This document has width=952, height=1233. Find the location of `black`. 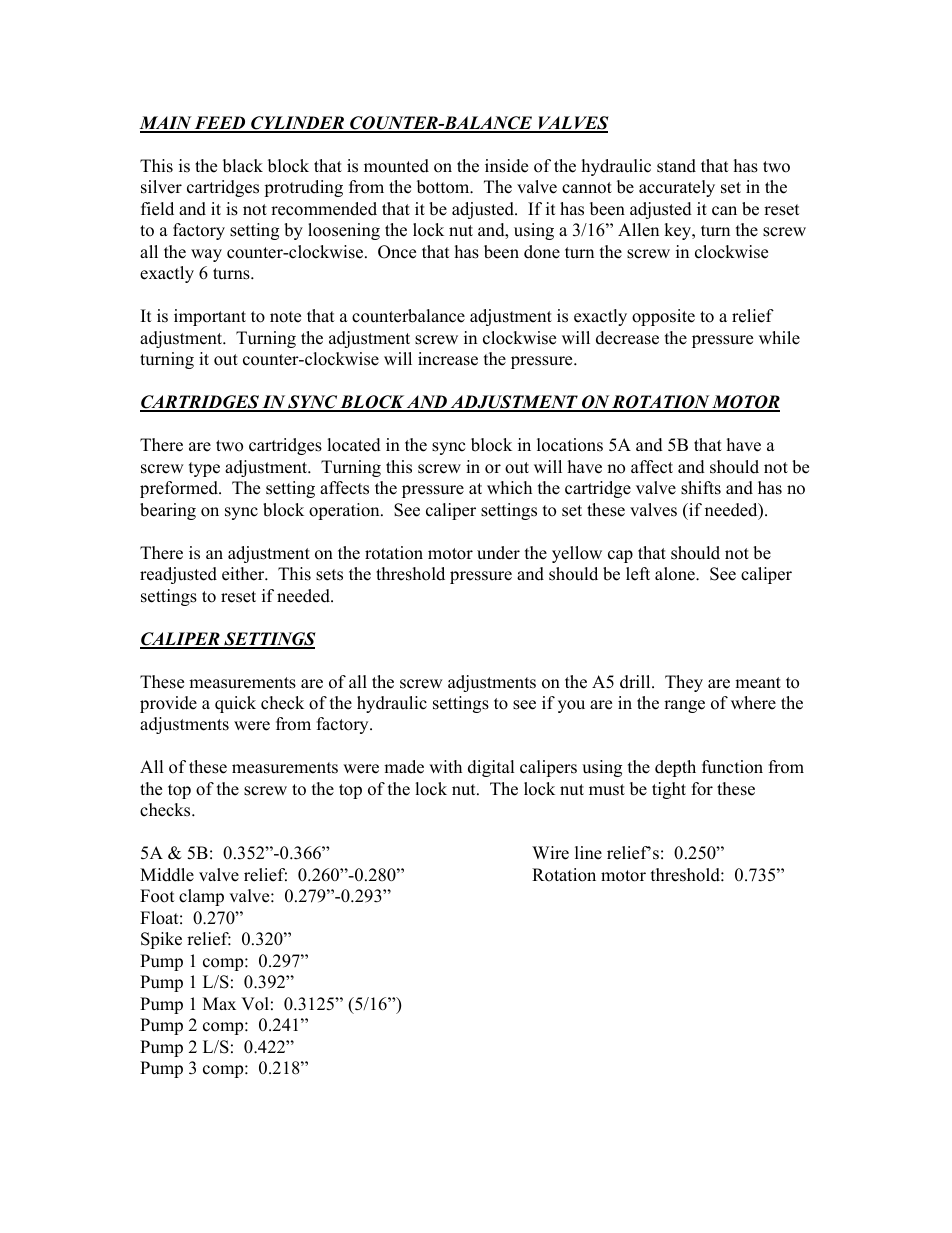

black is located at coordinates (243, 166).
